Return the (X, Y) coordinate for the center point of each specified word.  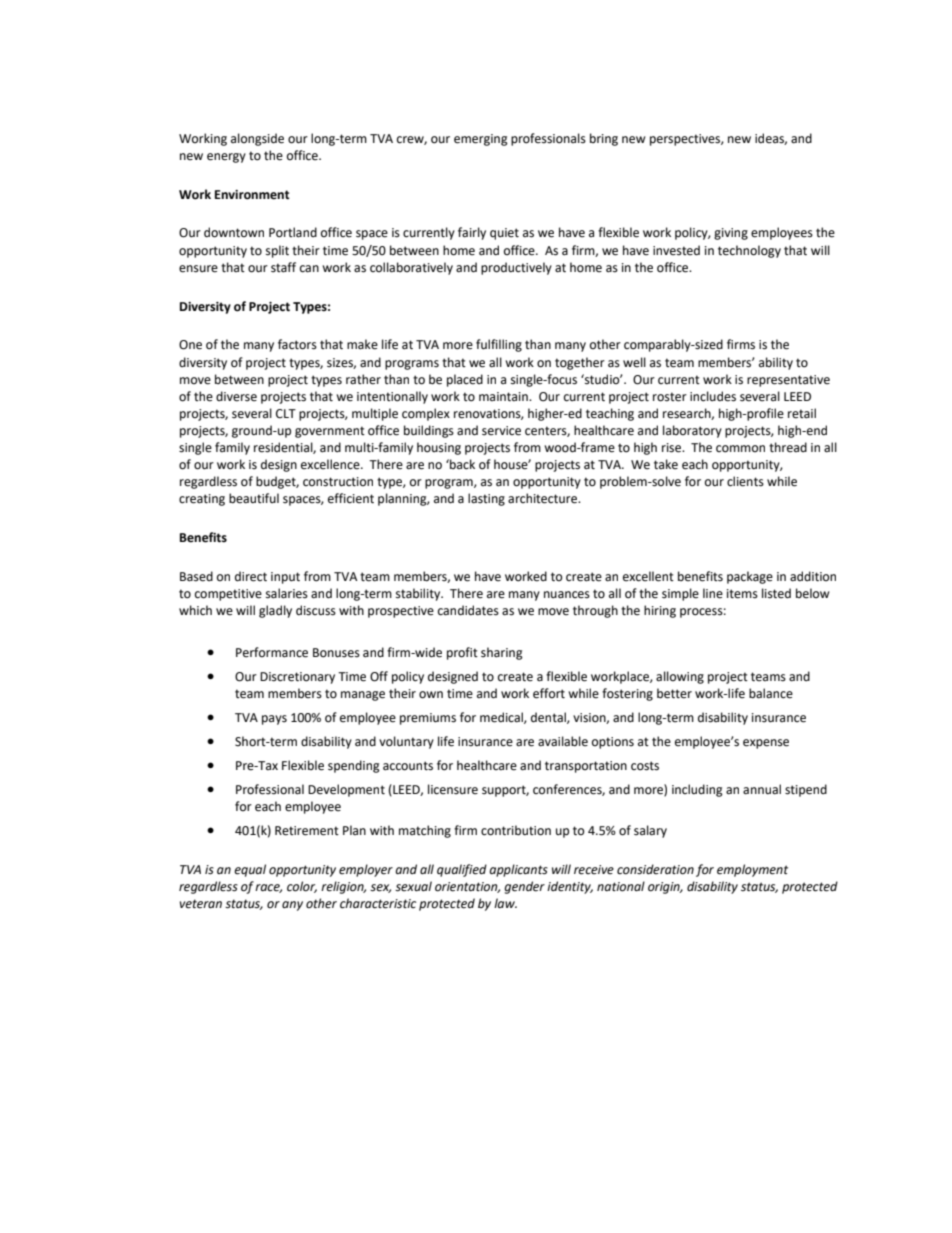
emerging (481, 140)
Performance (272, 652)
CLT (286, 414)
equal (250, 870)
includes (713, 396)
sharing (502, 653)
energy (226, 158)
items (742, 594)
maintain (504, 397)
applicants (518, 870)
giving (731, 234)
